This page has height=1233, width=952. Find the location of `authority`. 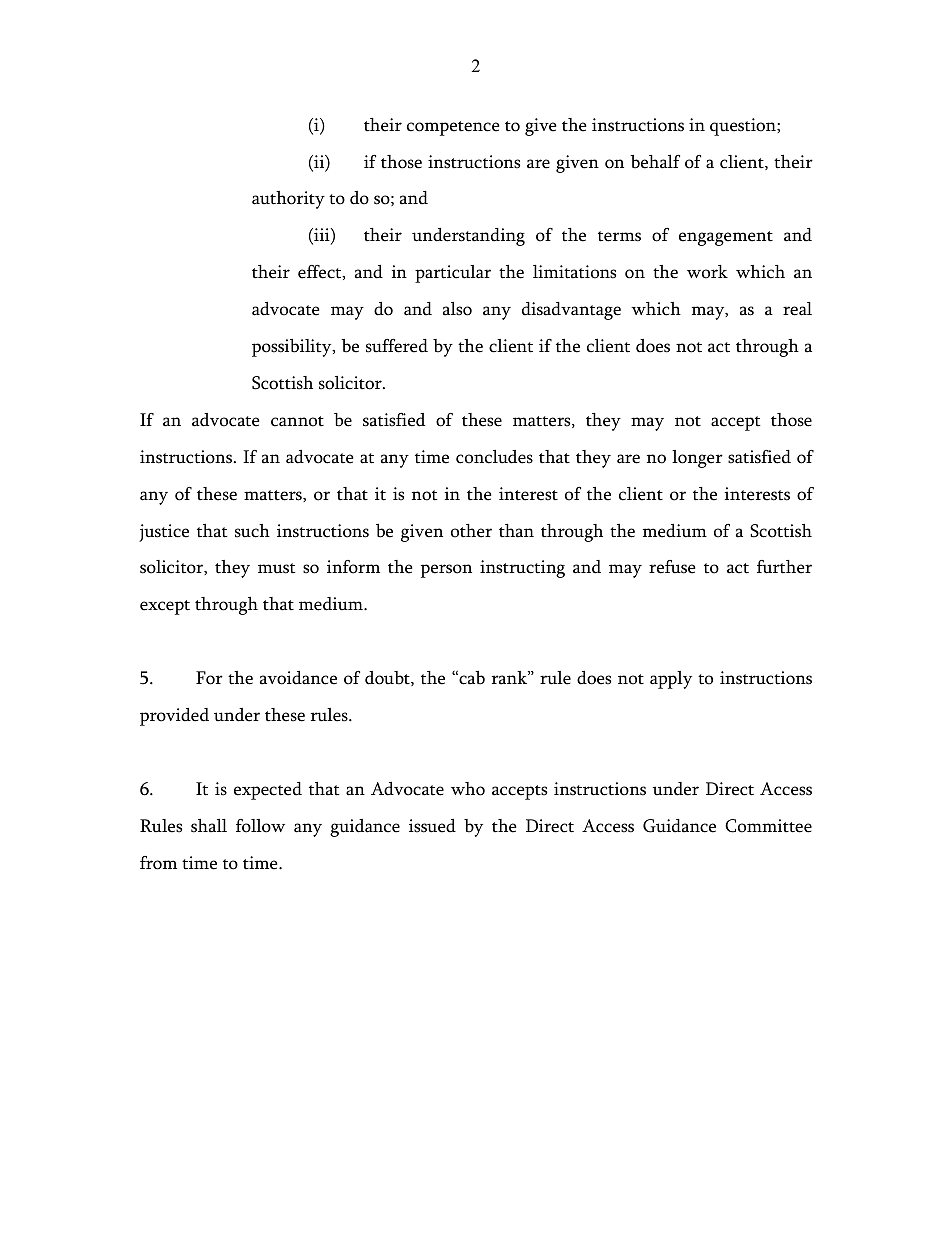

authority is located at coordinates (288, 200).
